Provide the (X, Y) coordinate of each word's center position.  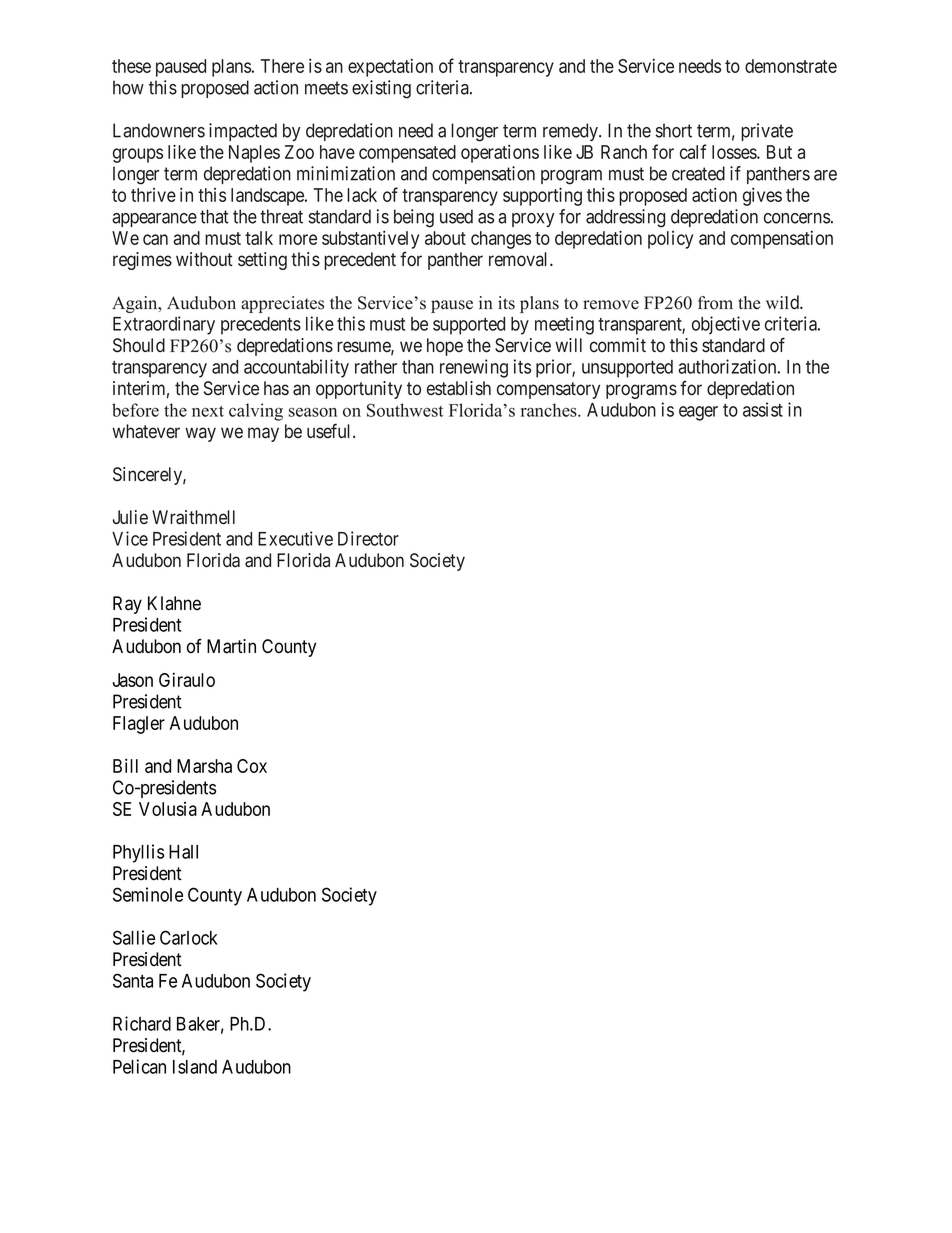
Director (368, 538)
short (674, 130)
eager (698, 413)
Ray (127, 605)
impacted (243, 132)
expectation (390, 68)
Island (195, 1067)
